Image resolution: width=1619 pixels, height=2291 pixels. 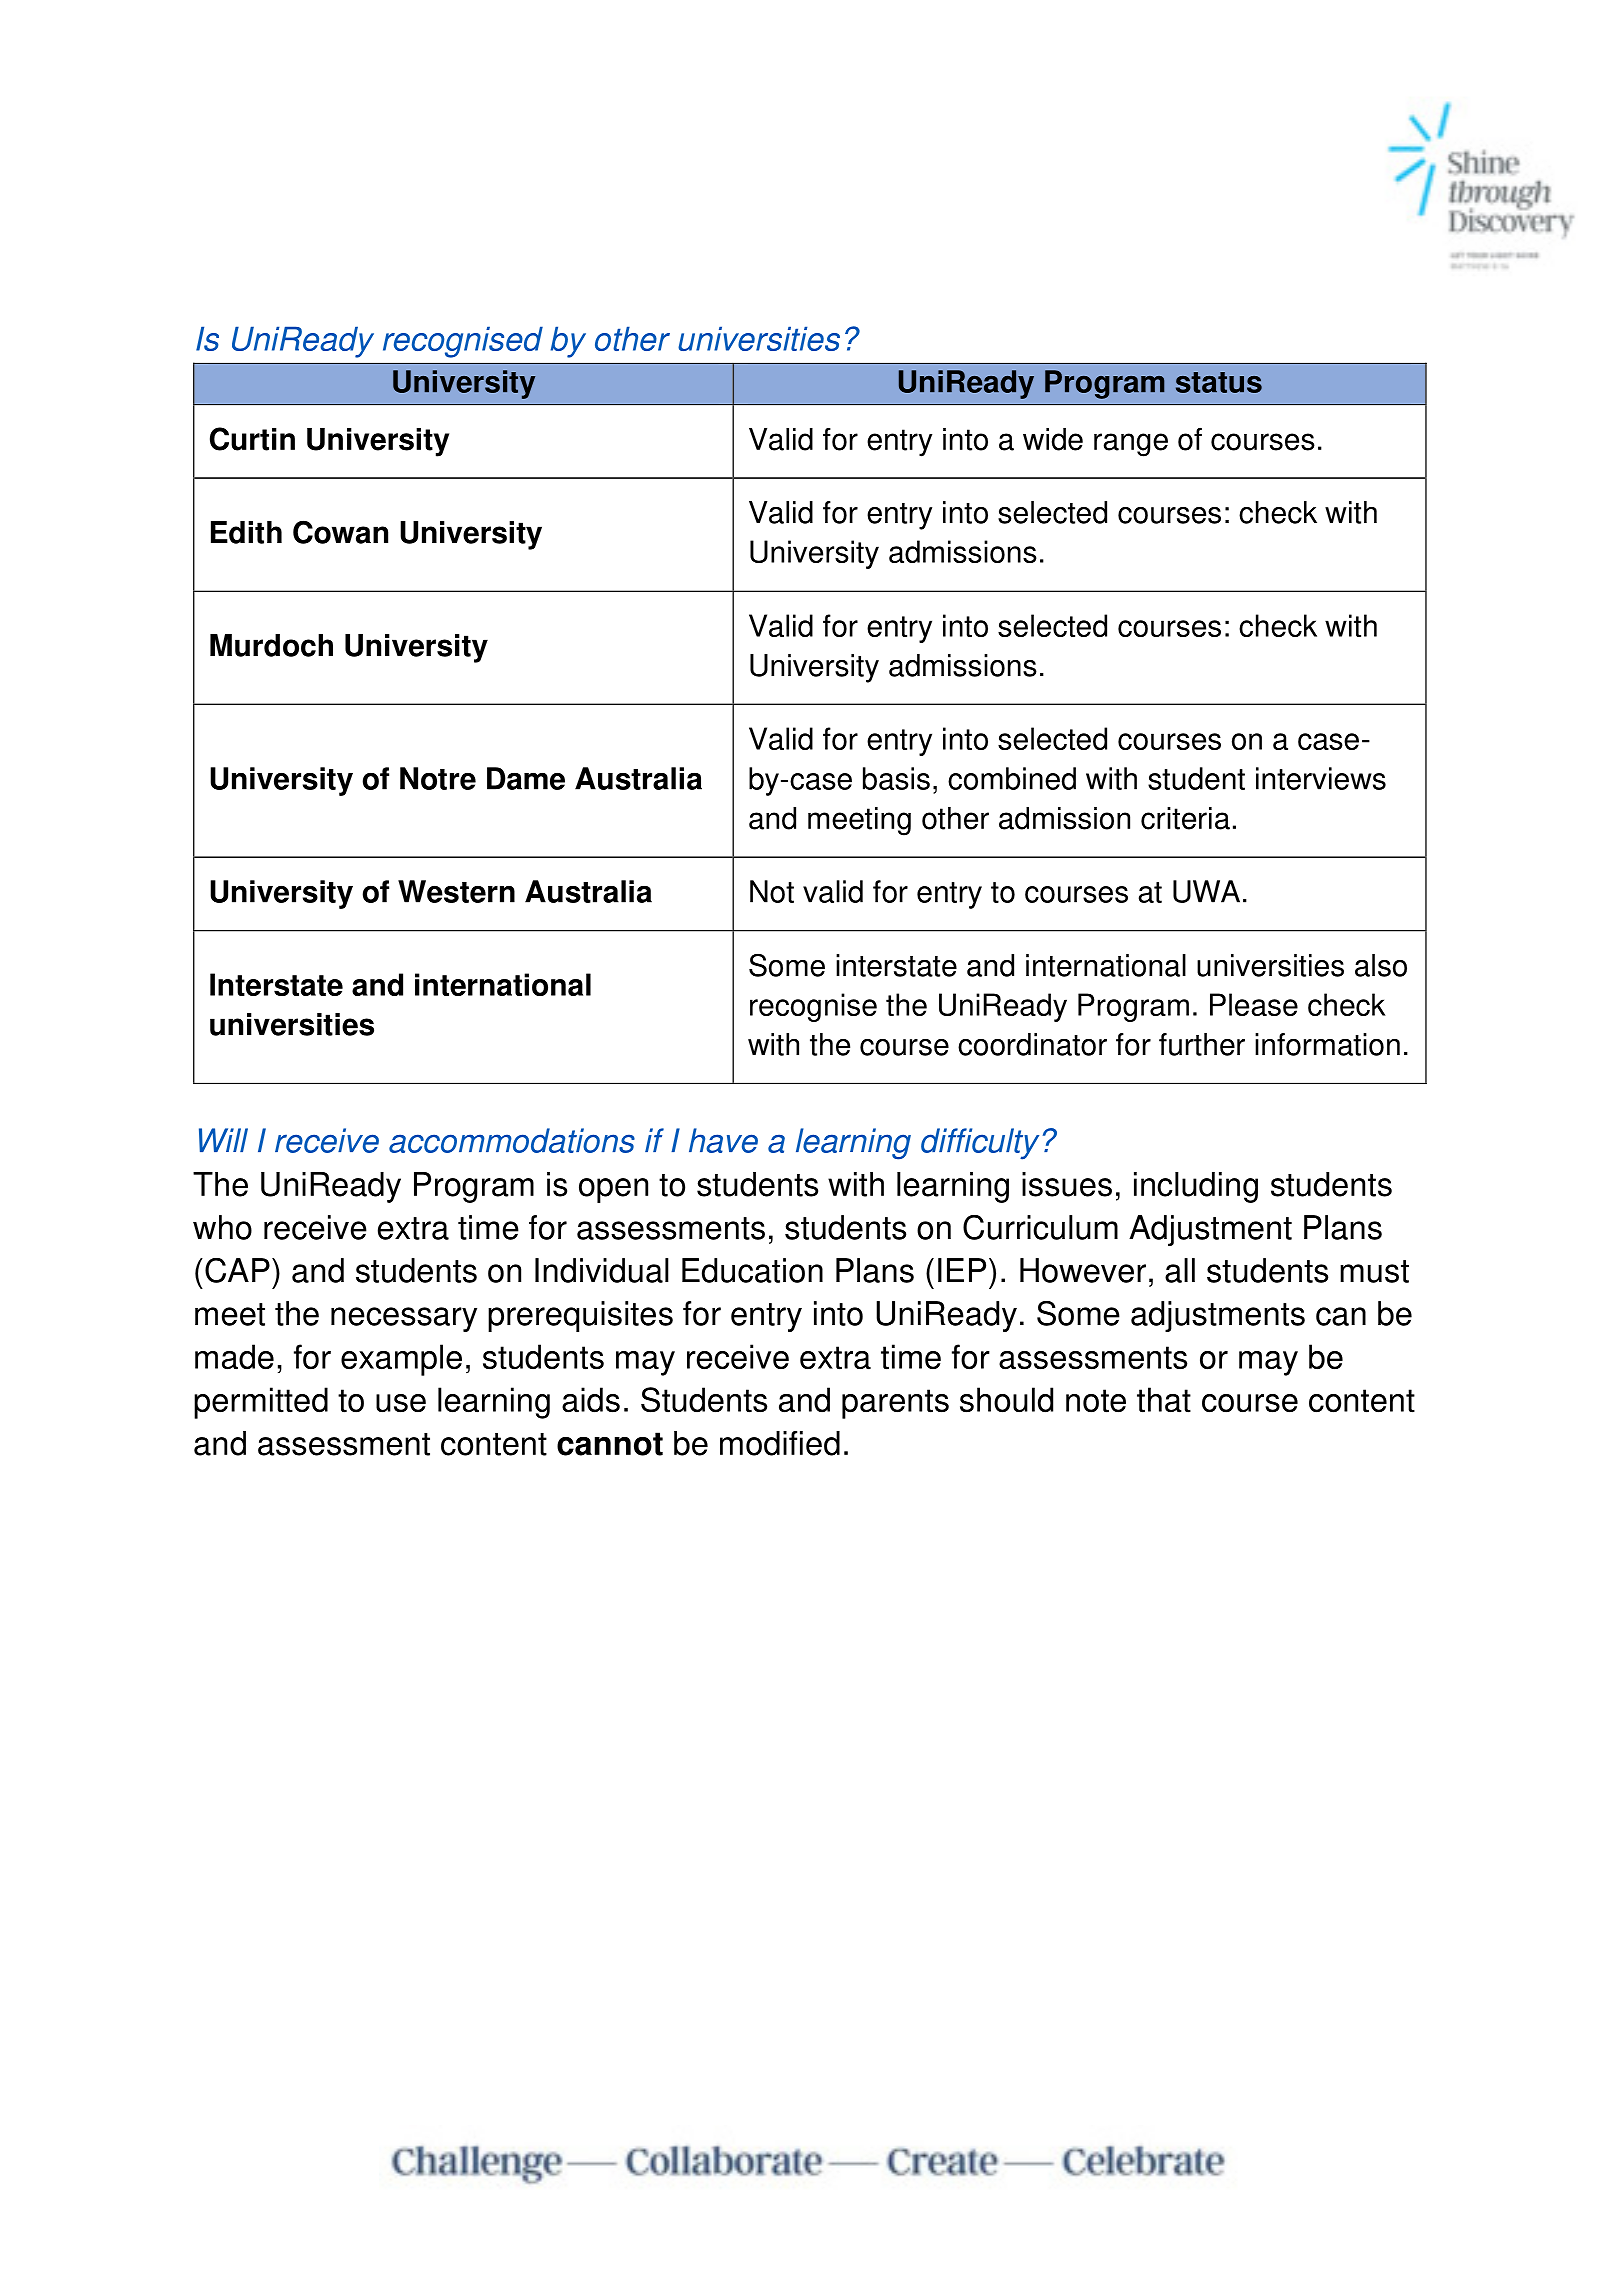 I want to click on status, so click(x=1219, y=382).
